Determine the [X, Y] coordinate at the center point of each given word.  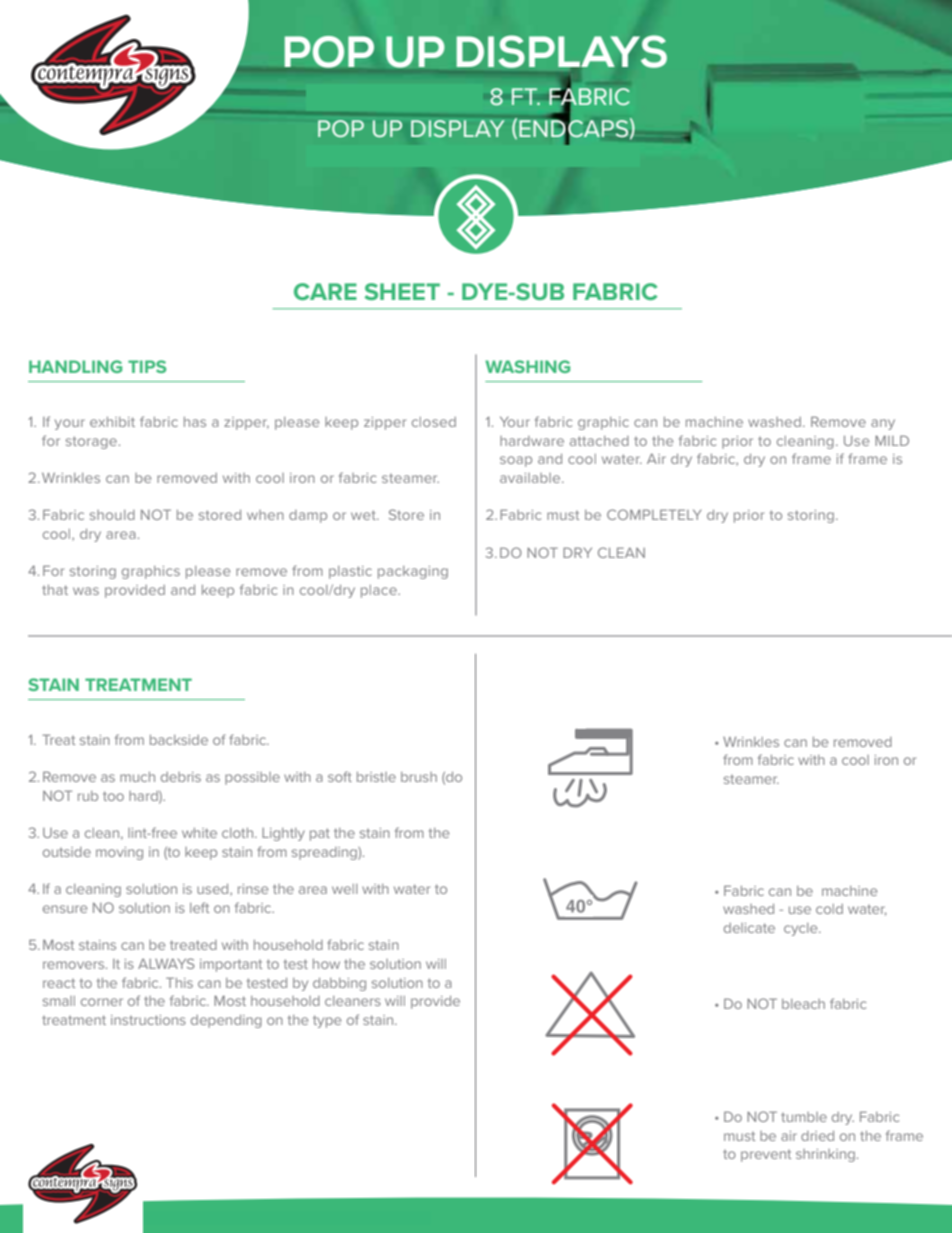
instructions [148, 1020]
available [531, 478]
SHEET [402, 291]
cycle [802, 929]
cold [829, 909]
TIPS [147, 366]
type [327, 1021]
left [199, 907]
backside [179, 740]
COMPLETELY [654, 514]
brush [419, 777]
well [344, 889]
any [883, 424]
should [112, 515]
